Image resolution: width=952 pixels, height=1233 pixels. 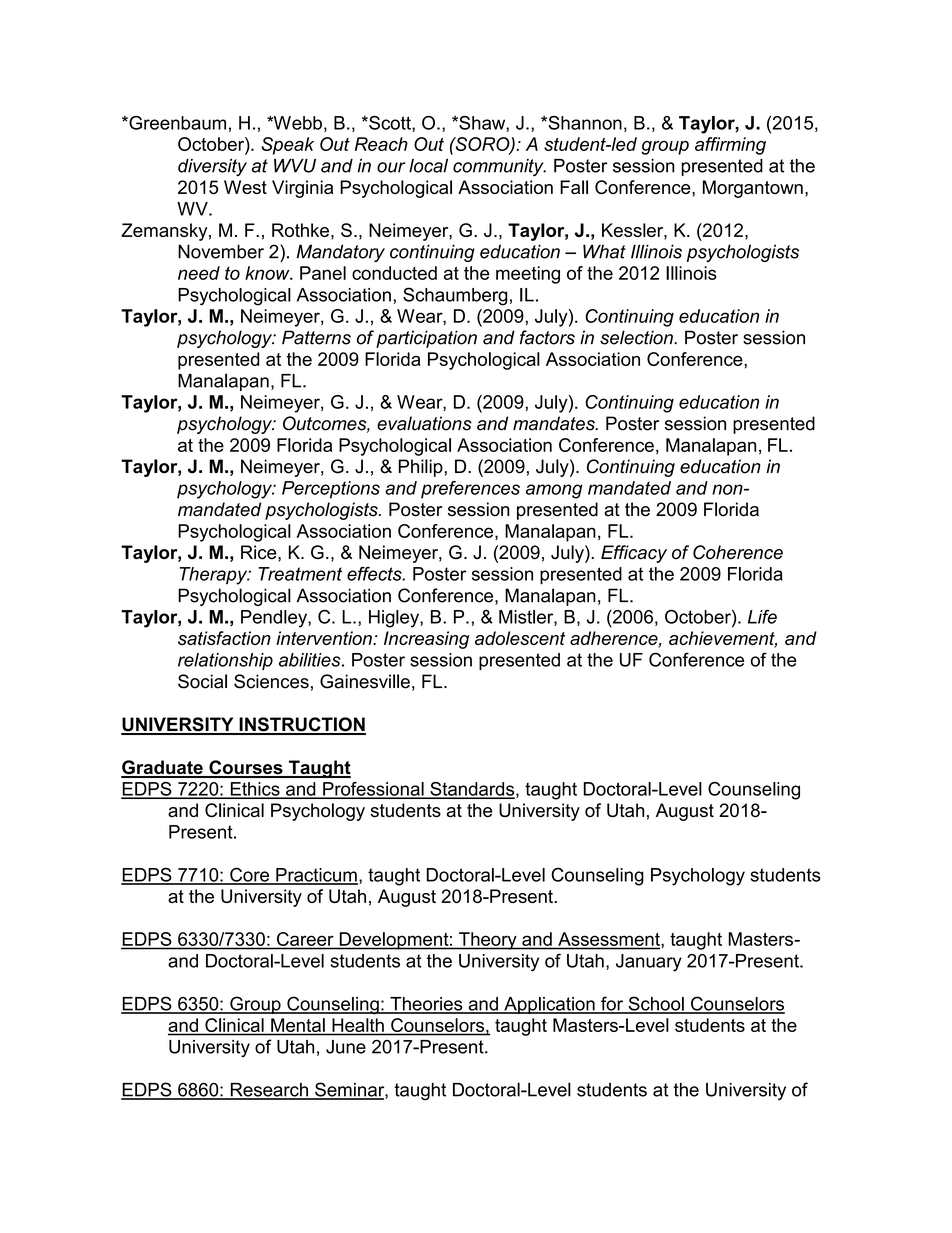 What do you see at coordinates (656, 1004) in the page?
I see `School` at bounding box center [656, 1004].
